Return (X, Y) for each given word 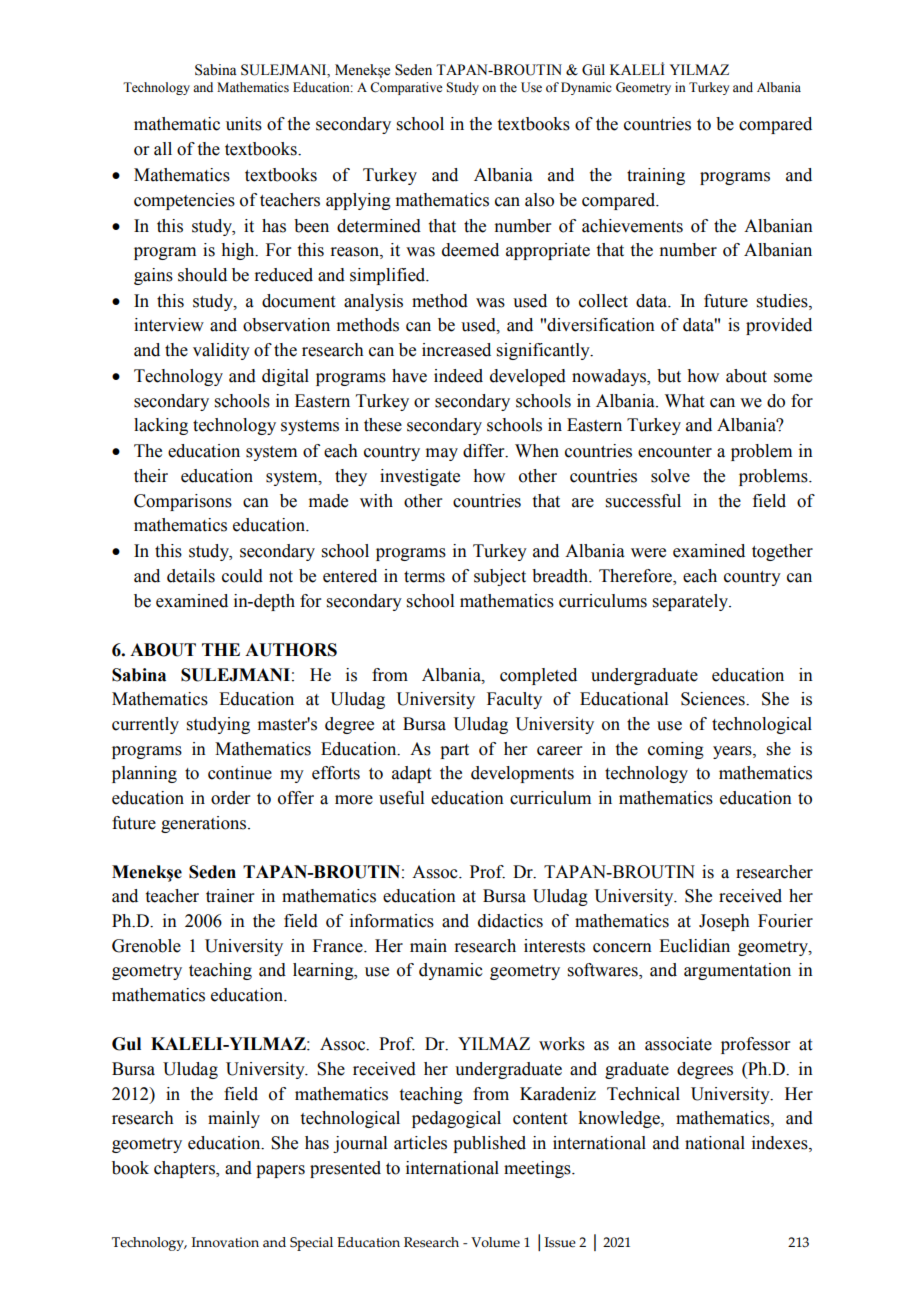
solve (670, 476)
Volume (495, 1242)
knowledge (620, 1119)
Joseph (724, 922)
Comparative (406, 88)
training (656, 176)
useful (401, 798)
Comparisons (183, 502)
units (244, 124)
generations (205, 824)
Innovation (225, 1242)
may (442, 454)
